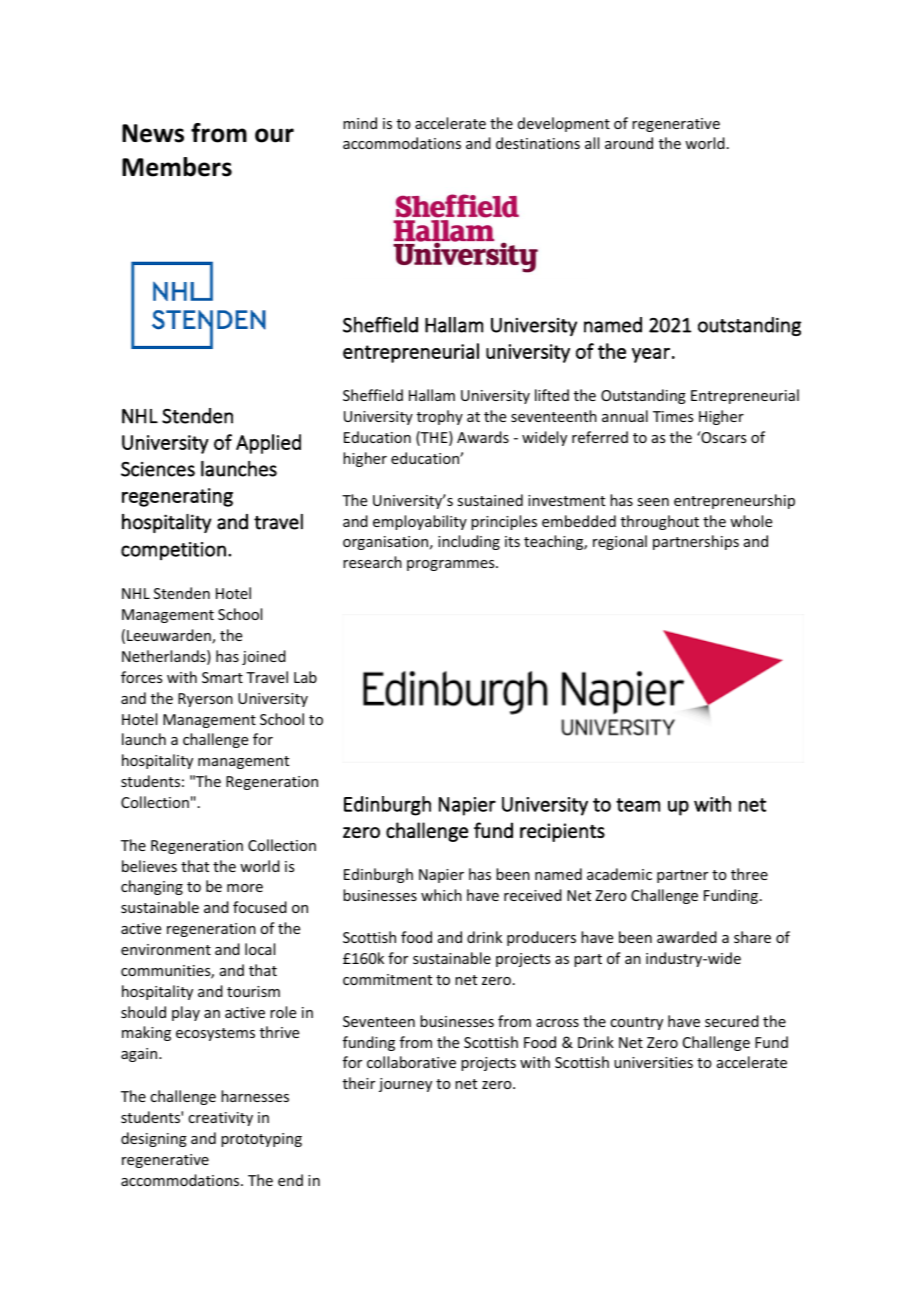 This document has height=1308, width=924. I want to click on sustained, so click(490, 500).
